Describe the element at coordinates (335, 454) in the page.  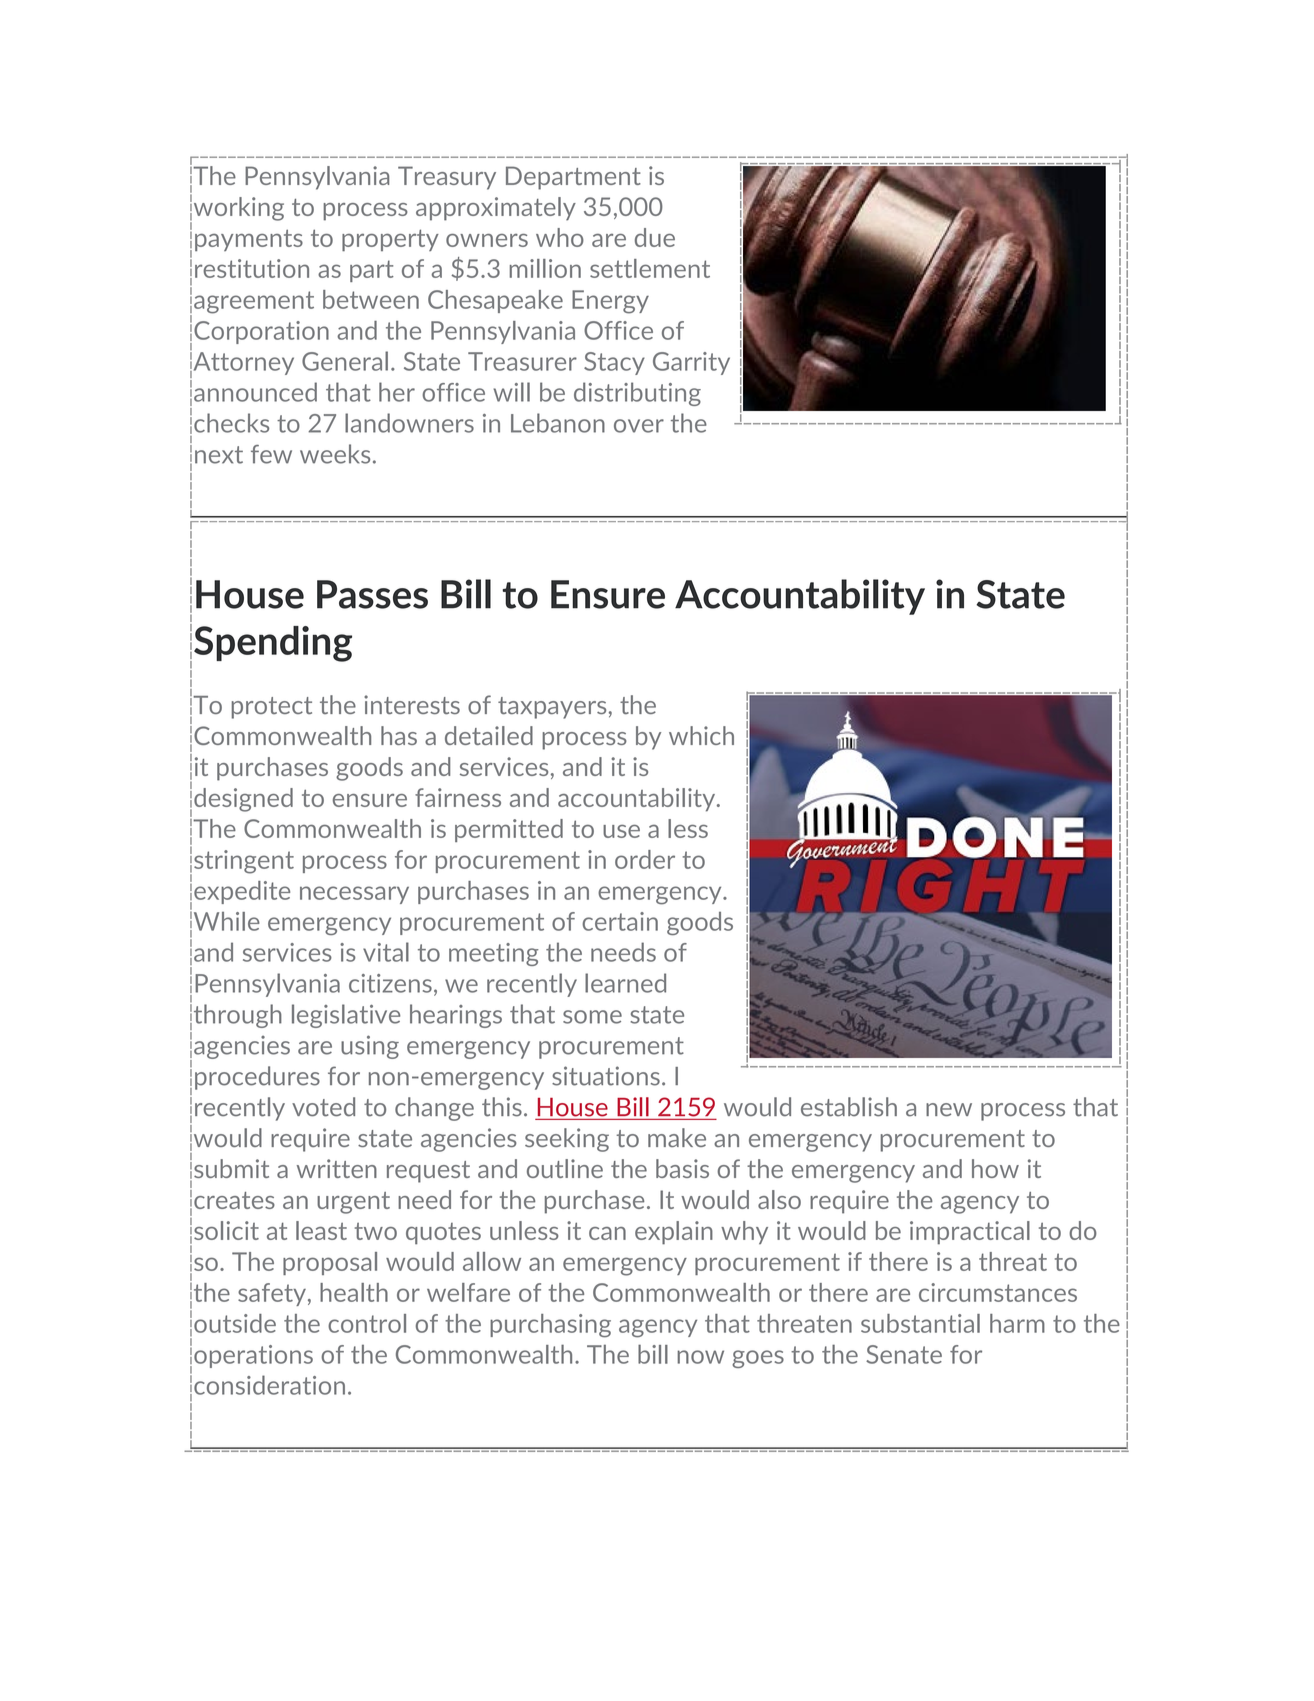
I see `weeks` at that location.
